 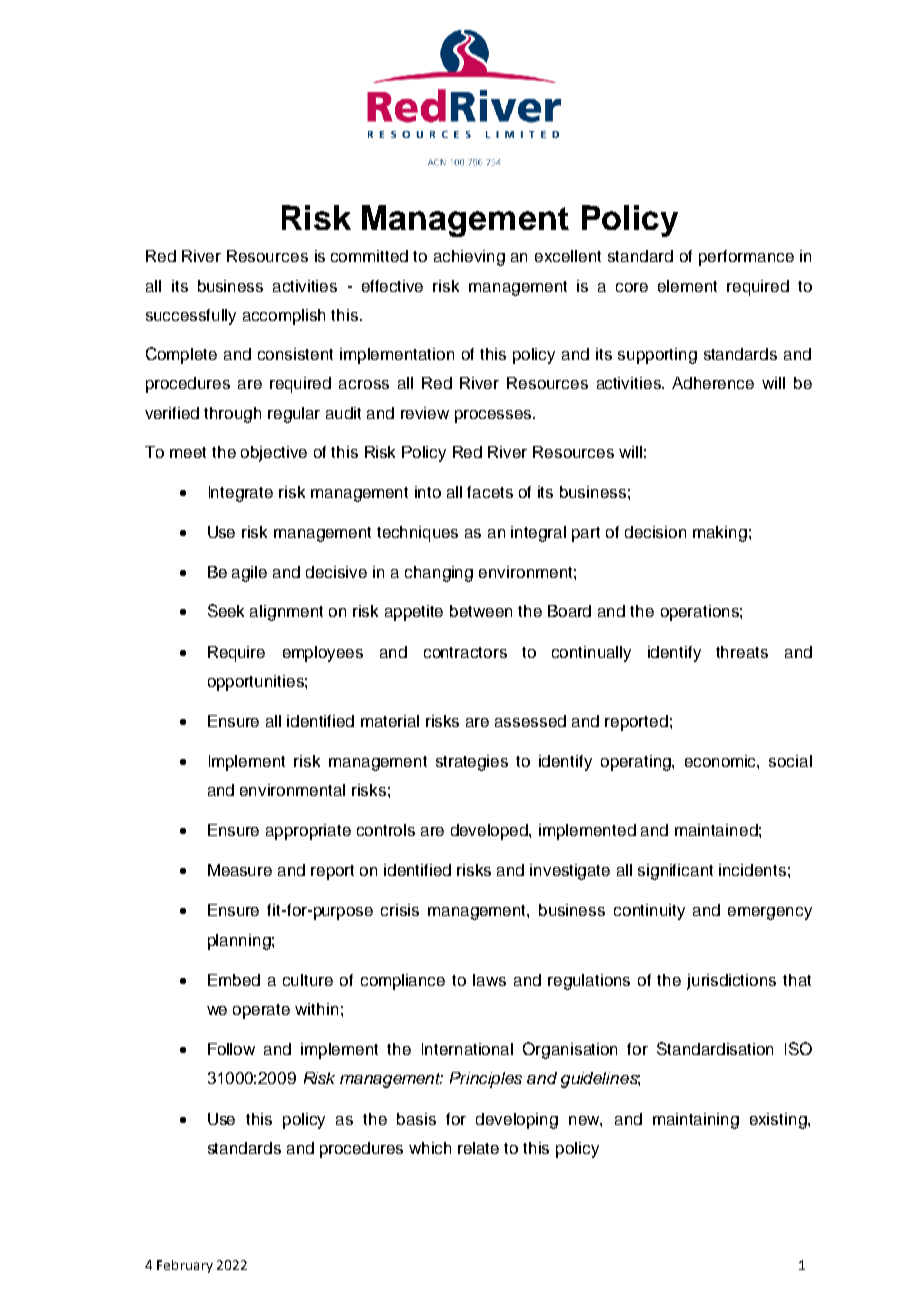 I want to click on threats, so click(x=742, y=652).
